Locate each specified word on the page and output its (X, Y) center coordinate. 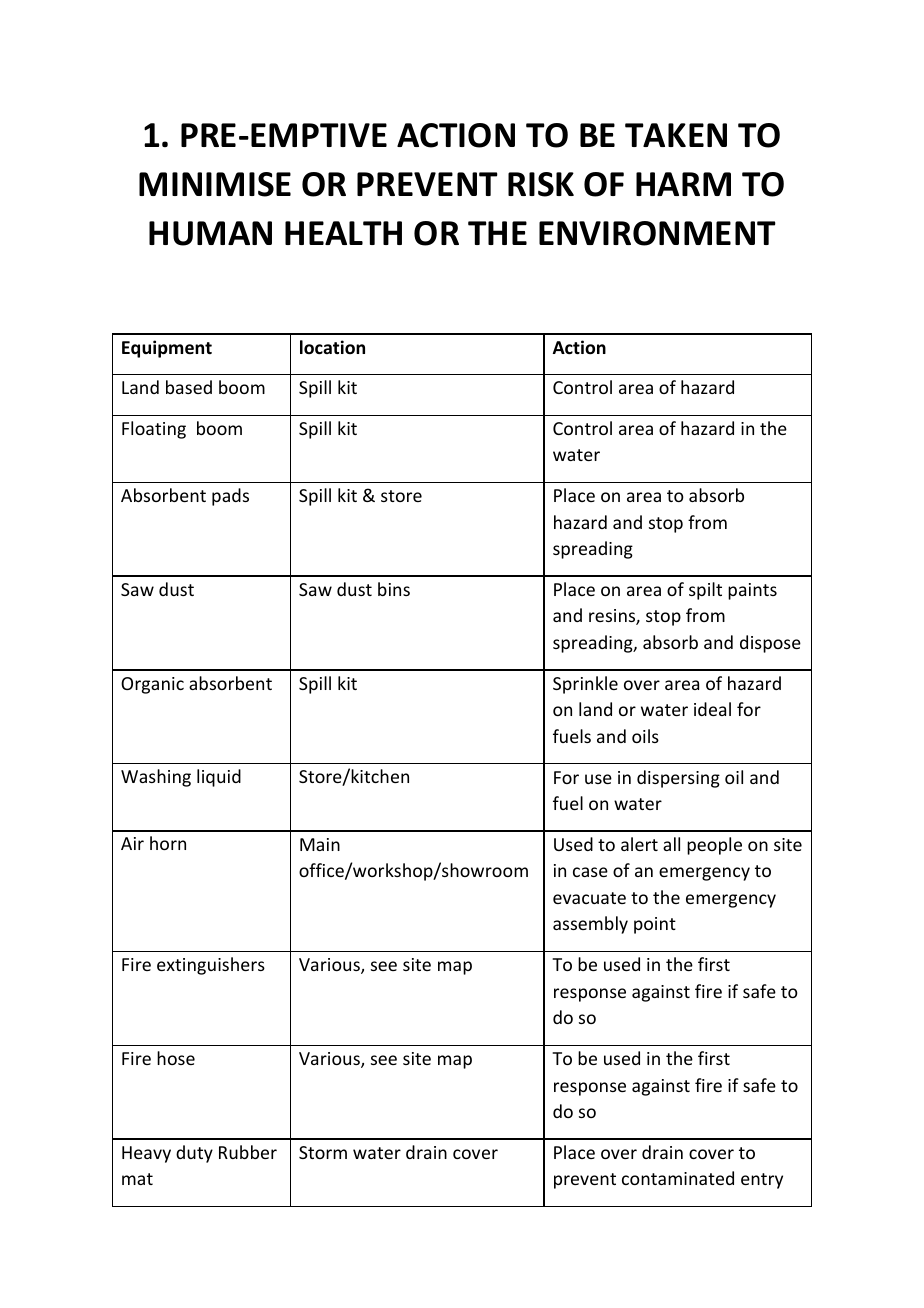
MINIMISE (215, 184)
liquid (219, 778)
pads (230, 497)
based (189, 387)
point (655, 925)
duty (194, 1154)
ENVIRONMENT (657, 233)
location (332, 347)
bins (394, 589)
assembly (590, 925)
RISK (541, 184)
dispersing (678, 779)
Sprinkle (585, 685)
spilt (705, 591)
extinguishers (211, 966)
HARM (683, 184)
